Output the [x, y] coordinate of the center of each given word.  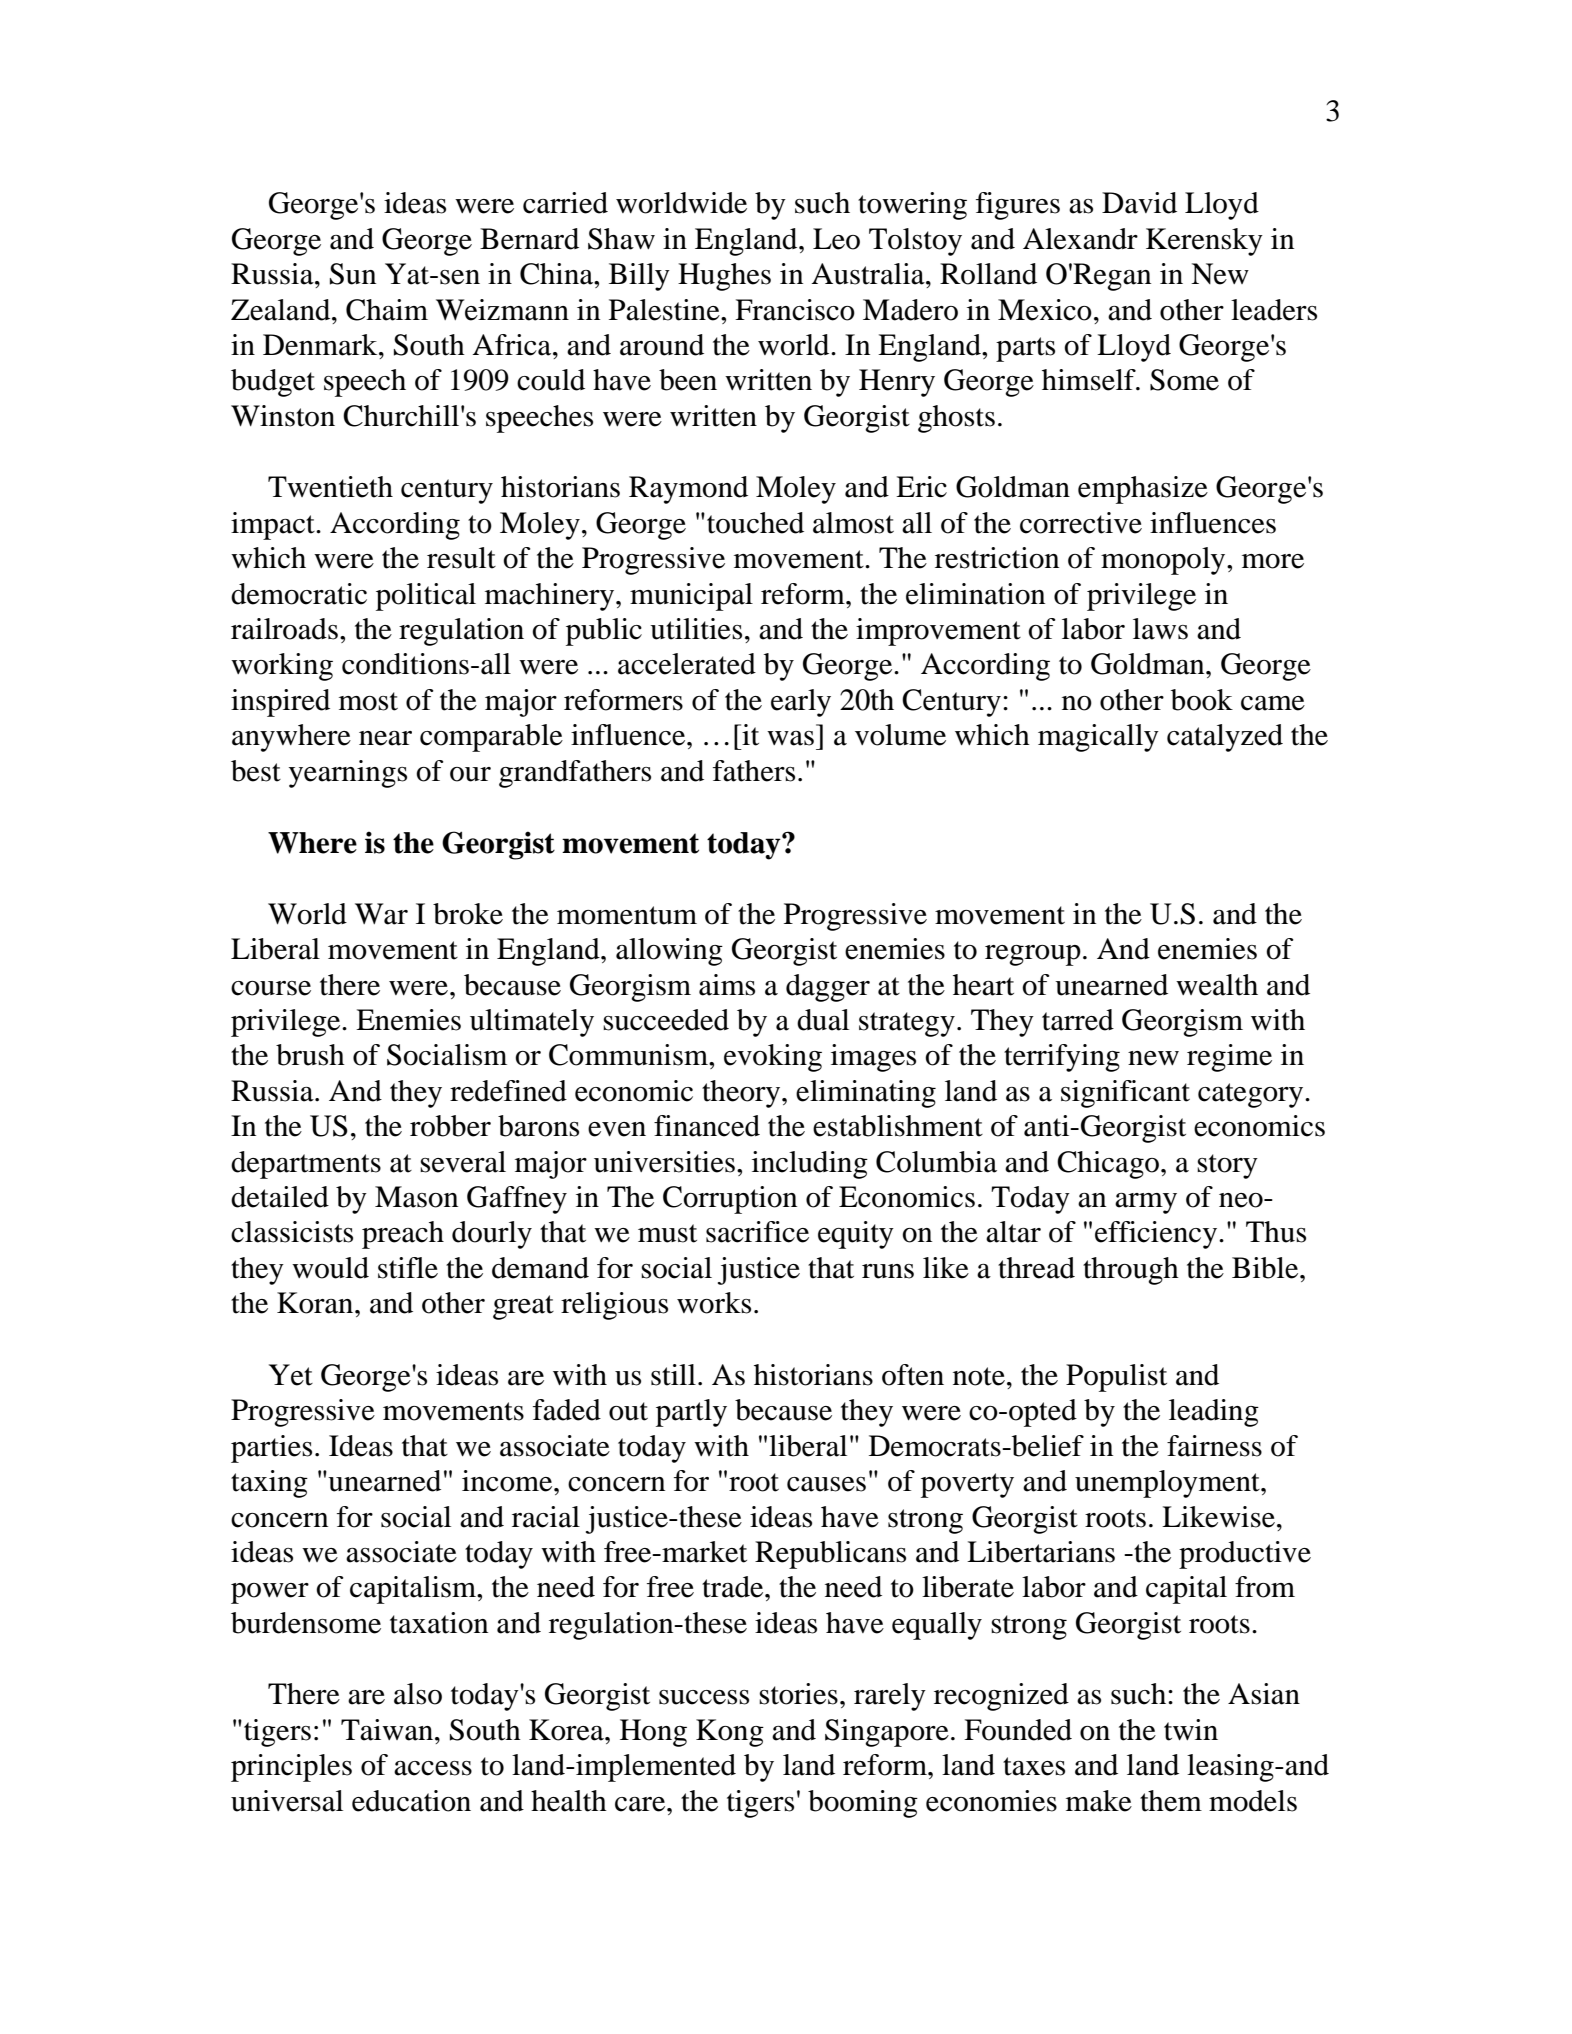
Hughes [724, 277]
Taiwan [388, 1730]
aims [727, 985]
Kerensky [1204, 242]
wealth [1217, 985]
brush [310, 1055]
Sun [353, 274]
